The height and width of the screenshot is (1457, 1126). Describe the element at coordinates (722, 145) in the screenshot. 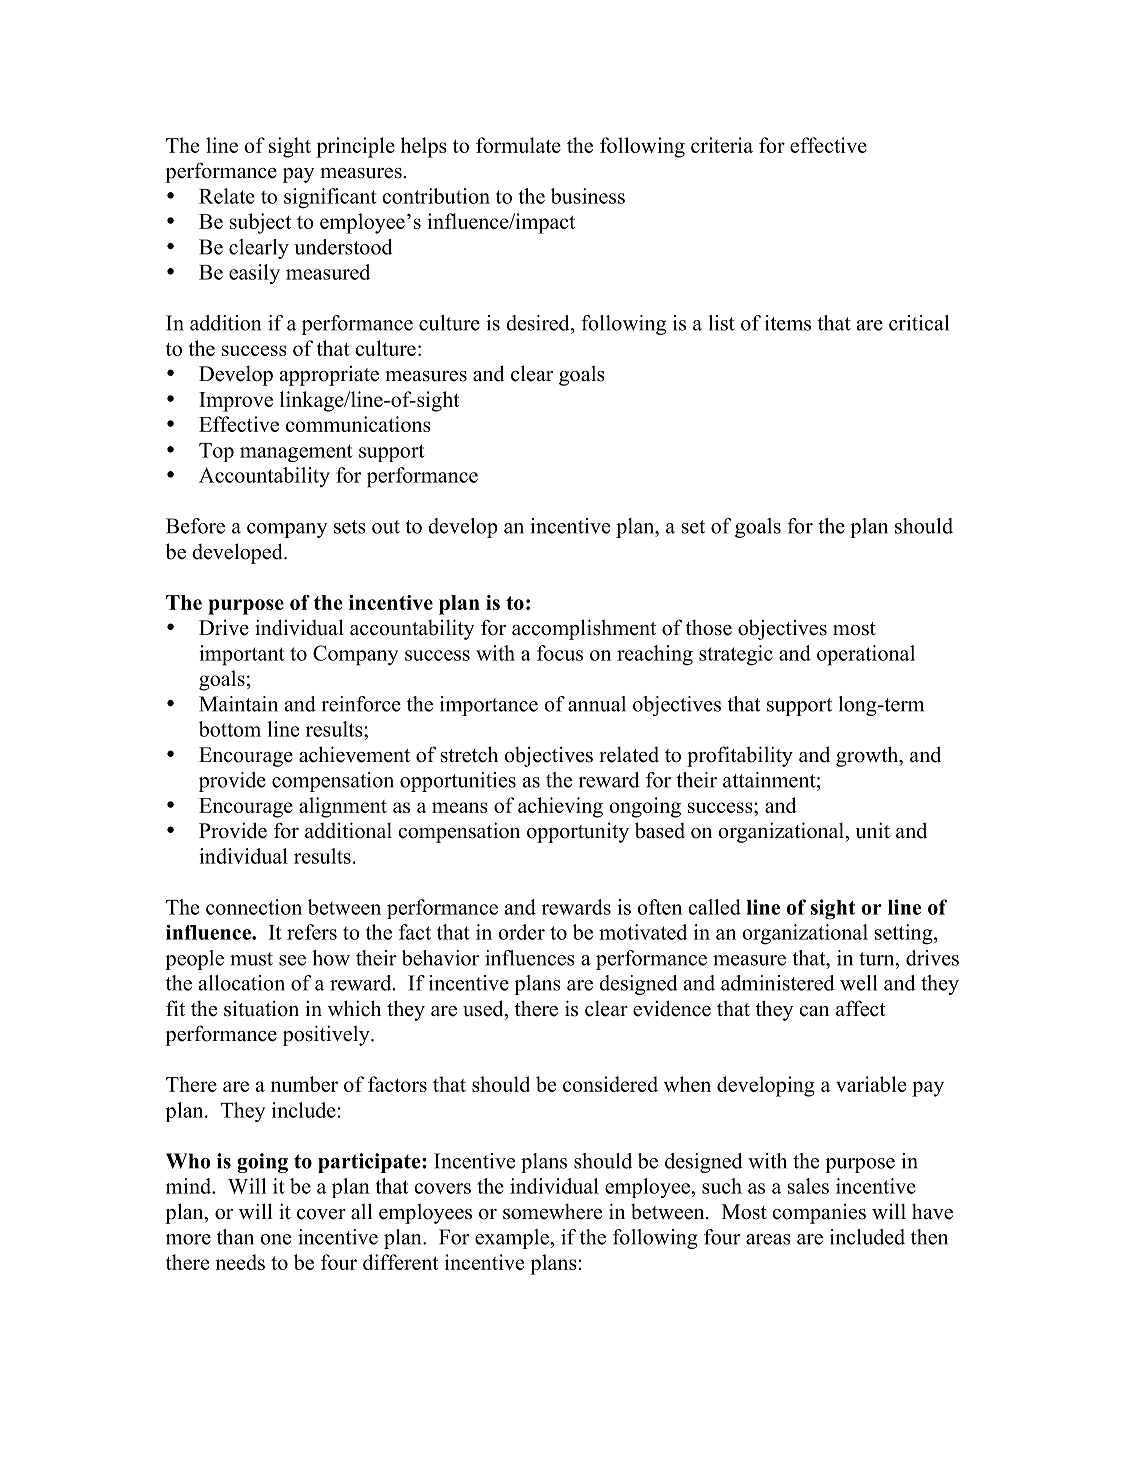

I see `criteria` at that location.
